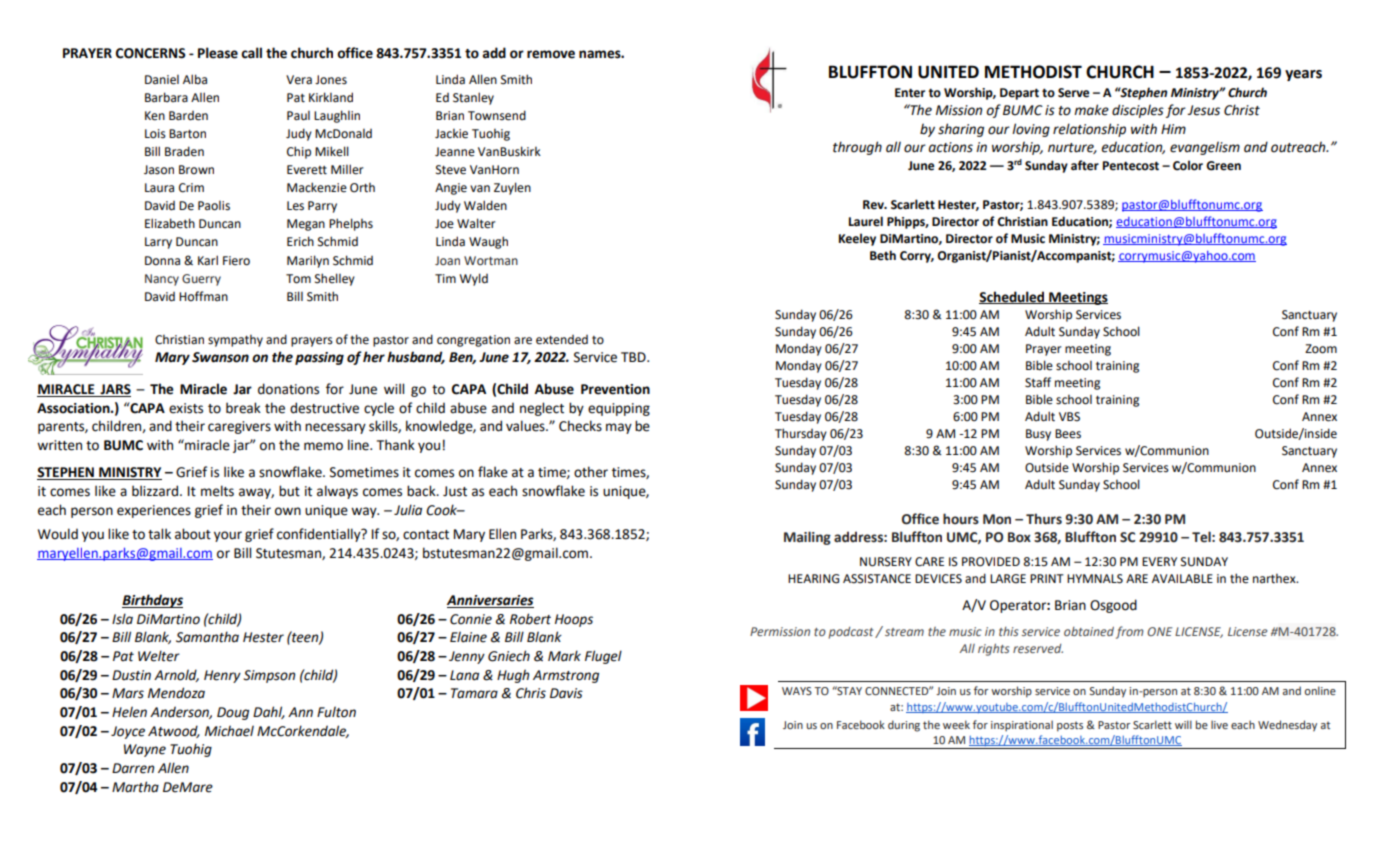 This screenshot has height=850, width=1400. Describe the element at coordinates (1203, 110) in the screenshot. I see `Jesus` at that location.
